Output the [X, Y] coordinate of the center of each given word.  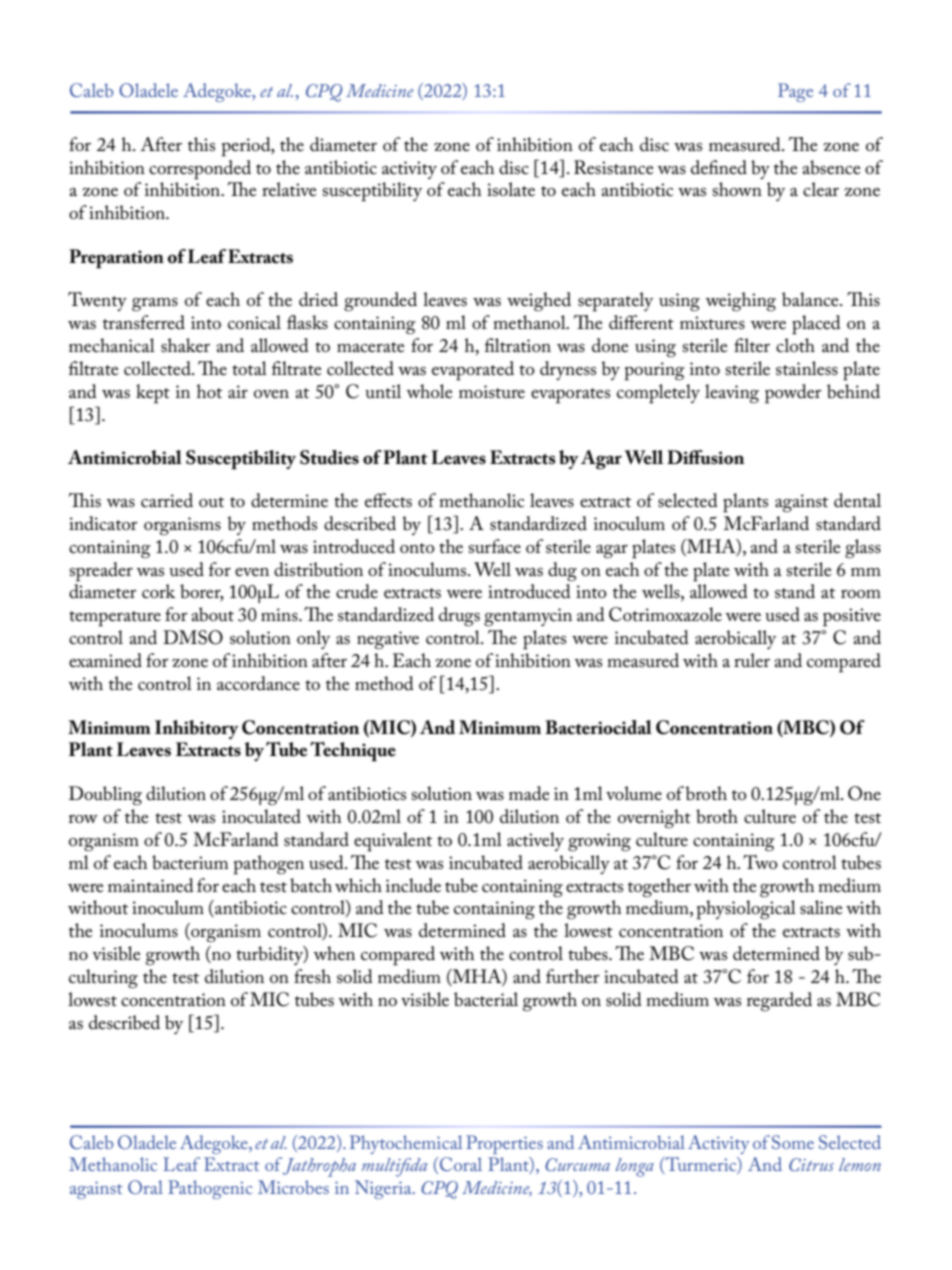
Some [793, 1142]
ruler [752, 660]
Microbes [293, 1187]
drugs [459, 616]
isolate [511, 189]
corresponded [200, 170]
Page [795, 92]
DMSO [193, 637]
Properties [504, 1144]
